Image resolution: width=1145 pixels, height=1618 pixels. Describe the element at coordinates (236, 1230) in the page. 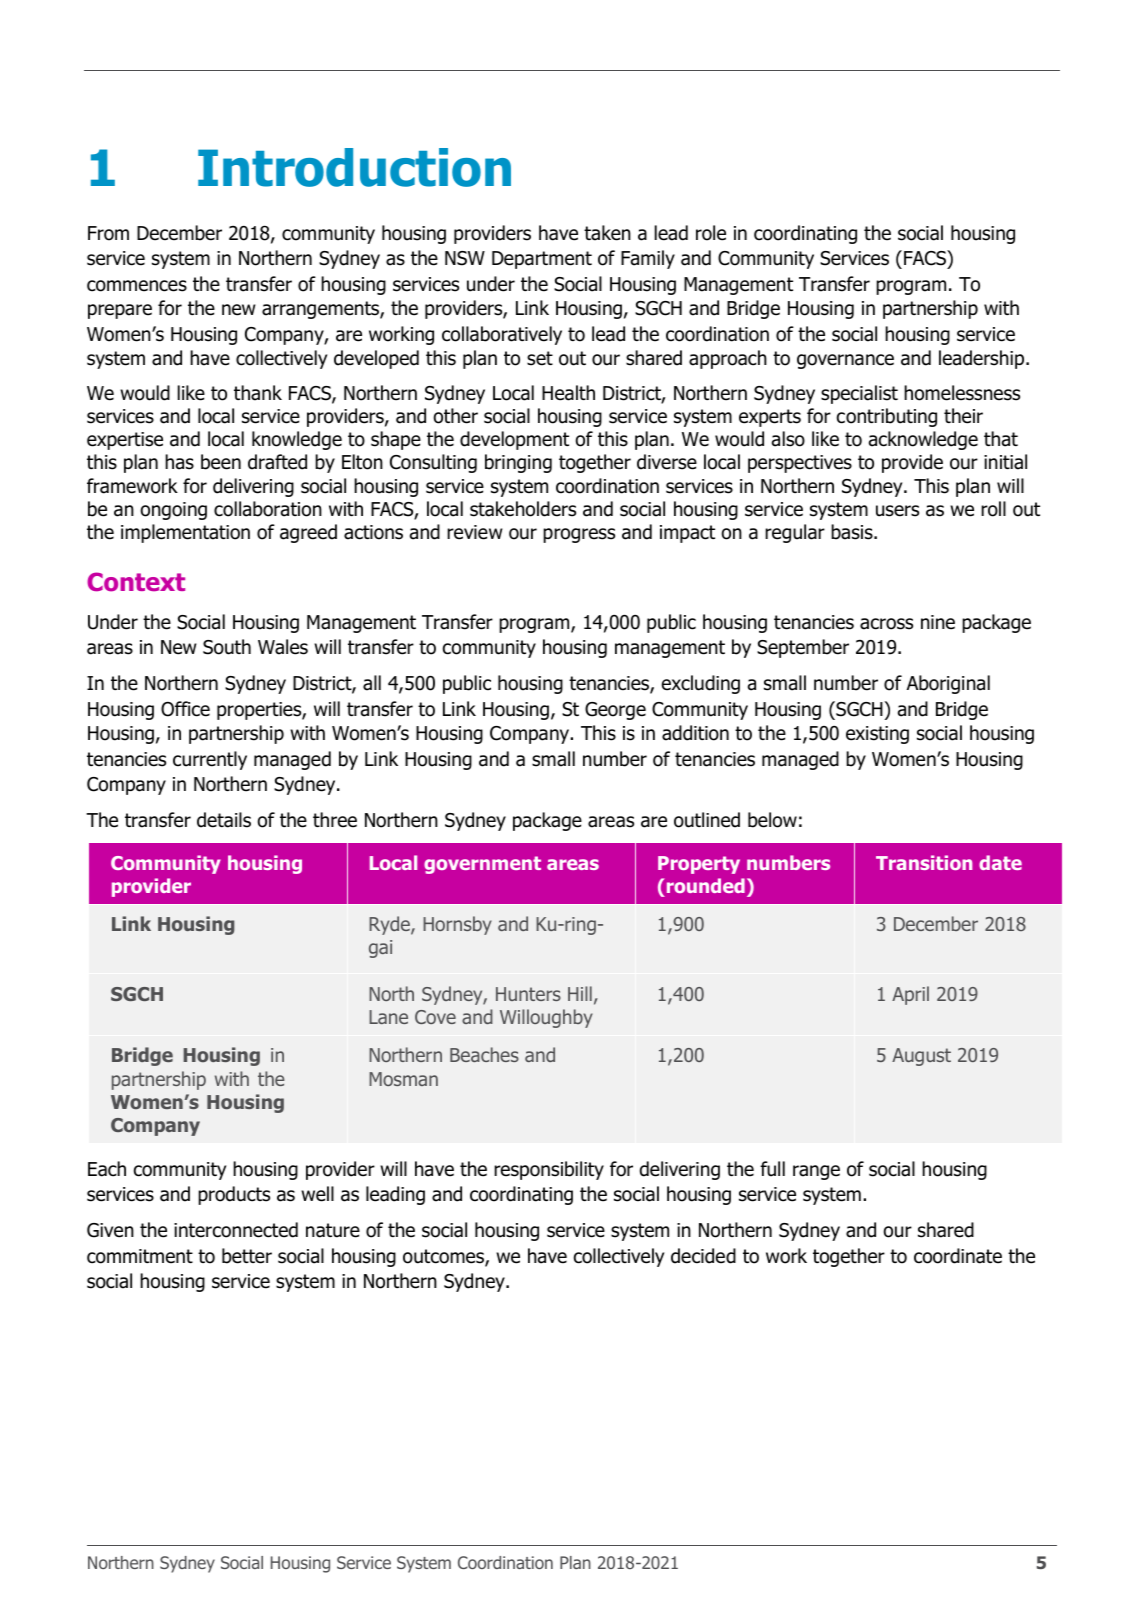

I see `interconnected` at that location.
